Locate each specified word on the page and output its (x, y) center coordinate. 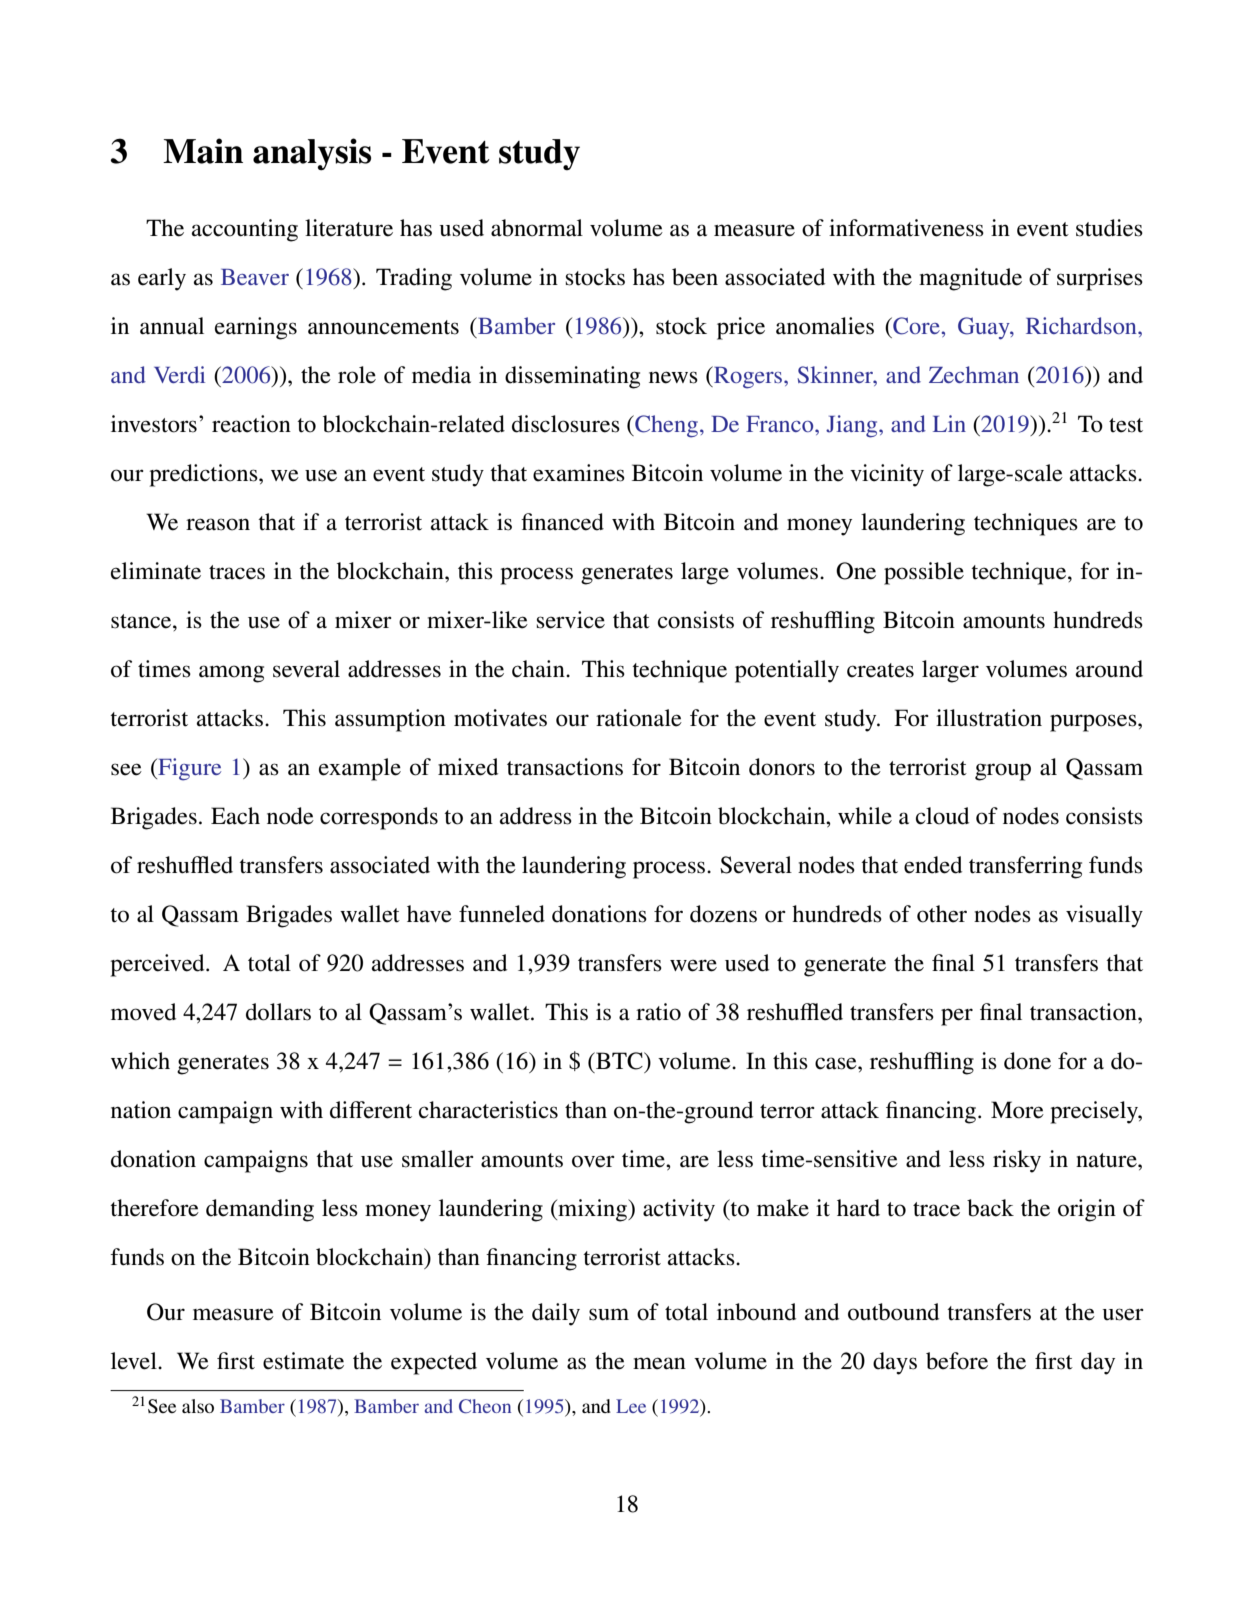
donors (782, 767)
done (1027, 1061)
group (1003, 772)
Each (235, 816)
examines (579, 473)
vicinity (887, 475)
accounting (244, 230)
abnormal (537, 228)
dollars (278, 1012)
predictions (204, 475)
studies (1109, 228)
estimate (303, 1361)
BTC (619, 1061)
